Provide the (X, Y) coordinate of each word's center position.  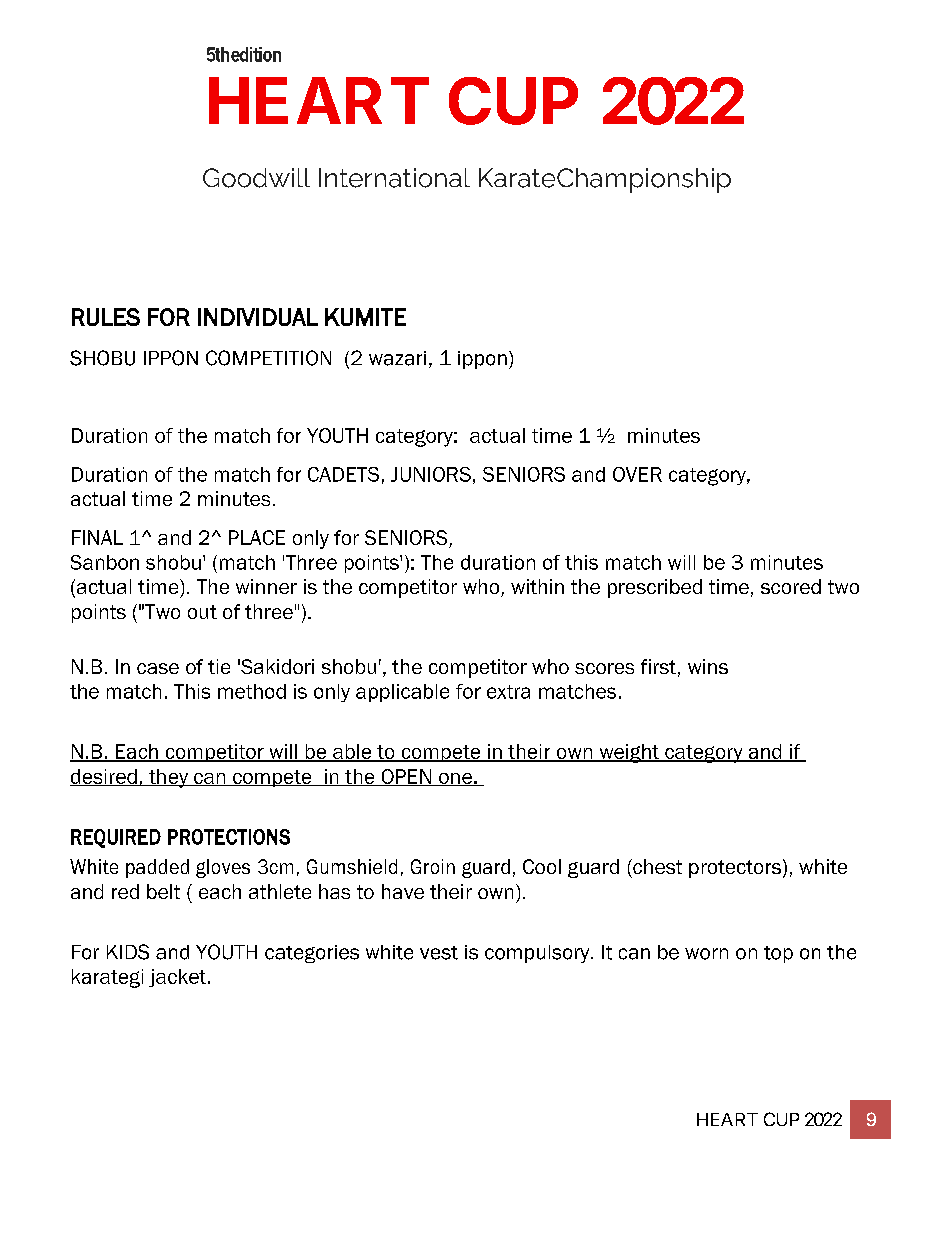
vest (439, 953)
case (158, 668)
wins (708, 666)
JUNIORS (431, 474)
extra (508, 692)
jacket (177, 978)
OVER (637, 474)
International (394, 178)
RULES (106, 317)
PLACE (257, 537)
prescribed (655, 588)
